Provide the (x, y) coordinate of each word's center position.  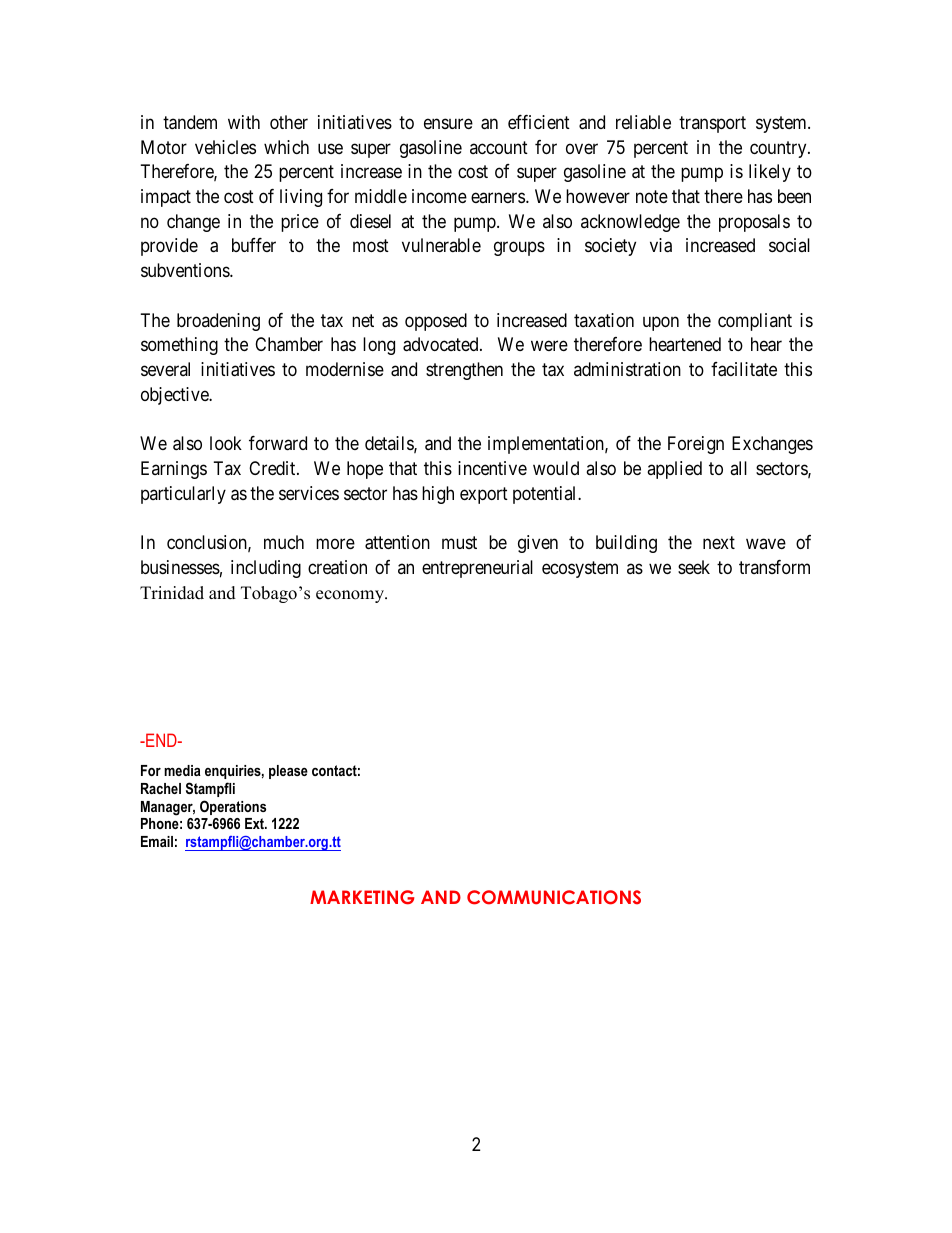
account (499, 147)
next (719, 542)
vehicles (225, 147)
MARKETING (362, 897)
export (484, 495)
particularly (183, 495)
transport (712, 124)
